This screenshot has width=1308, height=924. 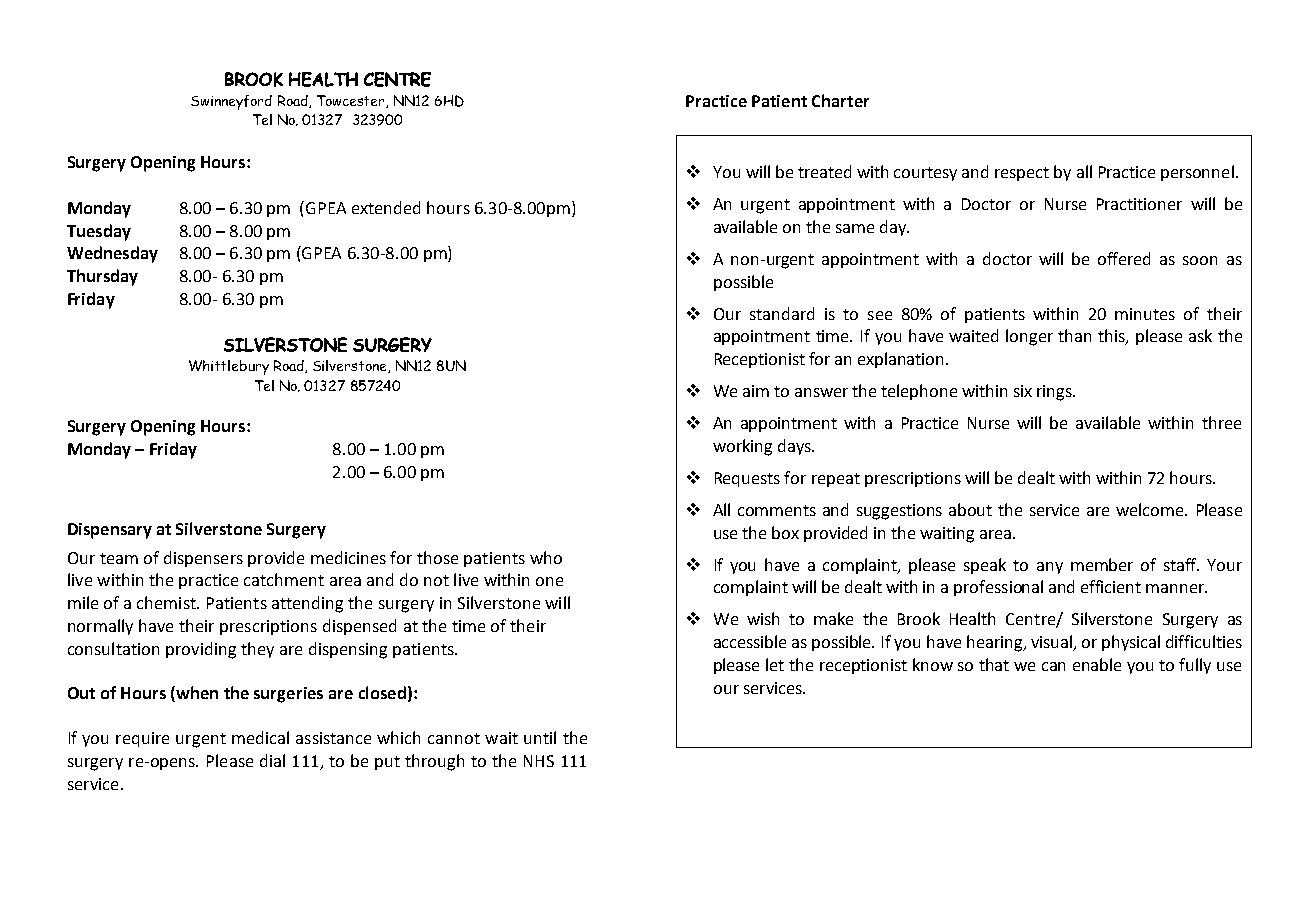 What do you see at coordinates (102, 277) in the screenshot?
I see `Thursday` at bounding box center [102, 277].
